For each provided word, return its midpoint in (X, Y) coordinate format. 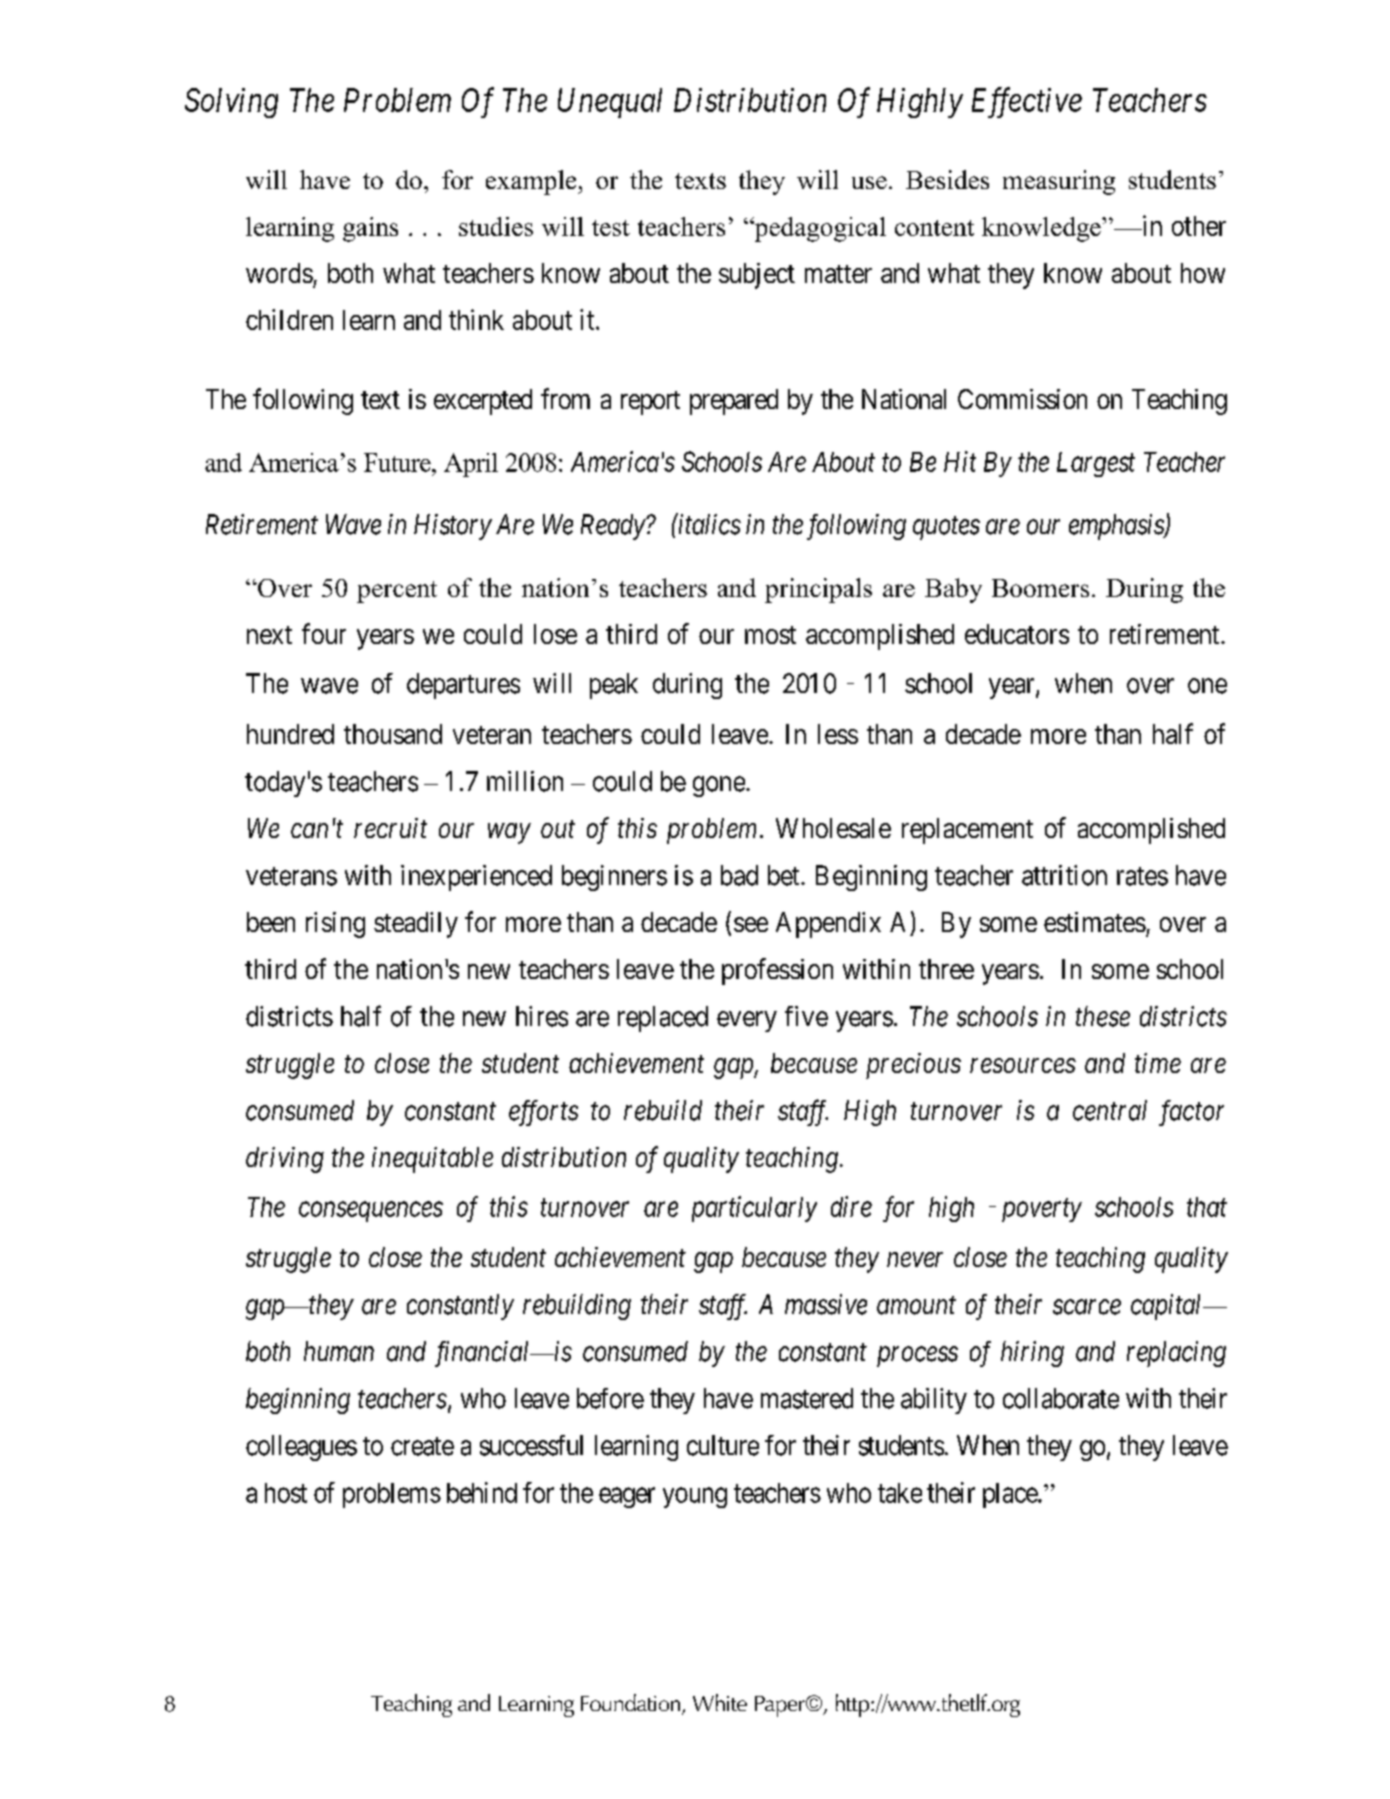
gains (370, 229)
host (286, 1493)
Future (398, 462)
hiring (1032, 1354)
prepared (734, 402)
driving (285, 1160)
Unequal (610, 103)
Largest (1096, 464)
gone (719, 786)
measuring (1059, 182)
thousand (393, 734)
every (747, 1021)
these (1103, 1016)
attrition (1064, 875)
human (339, 1351)
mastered (807, 1398)
